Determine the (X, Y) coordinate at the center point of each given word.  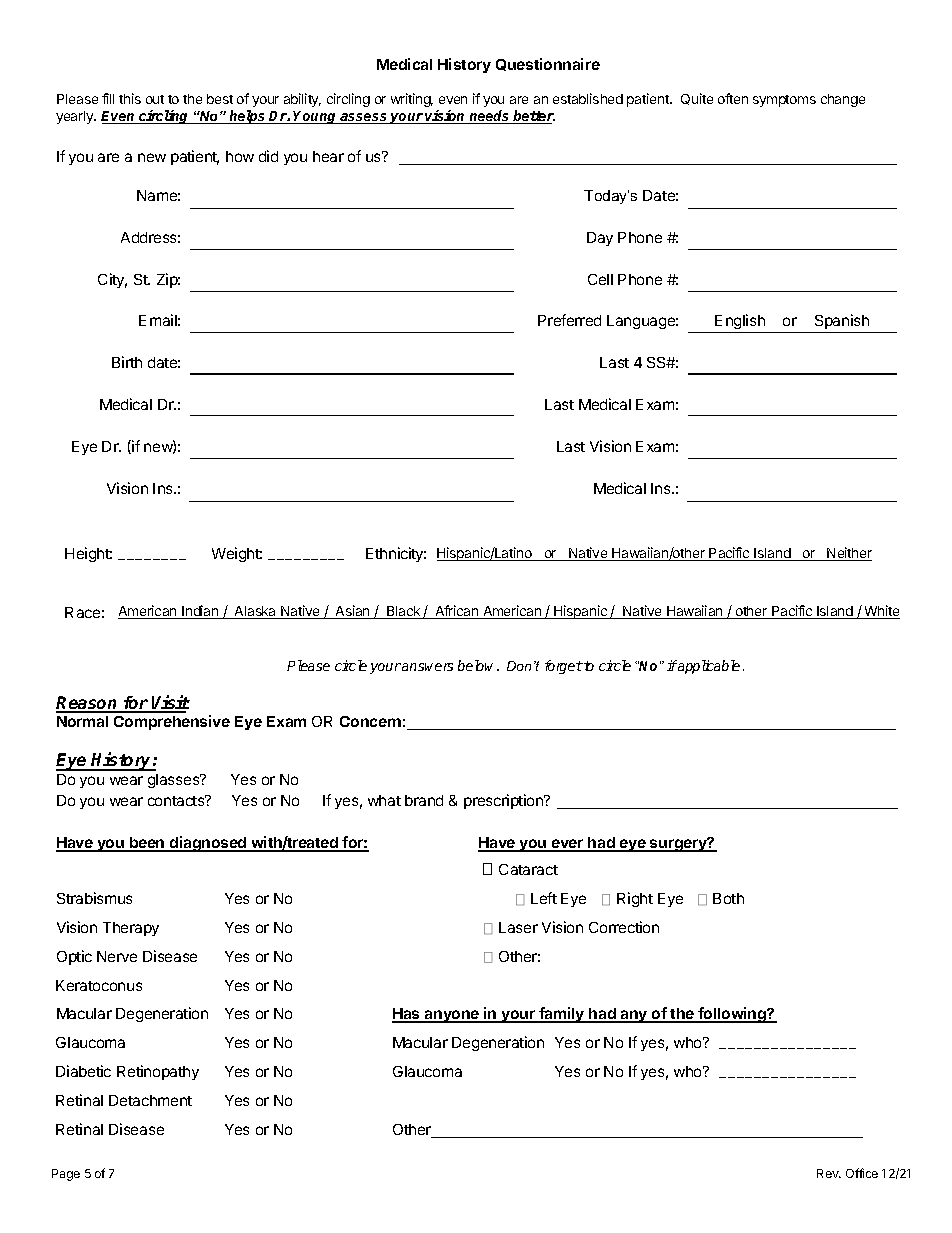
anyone (452, 1016)
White (881, 612)
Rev (829, 1173)
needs (489, 117)
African (457, 612)
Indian (200, 612)
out (155, 99)
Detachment (150, 1100)
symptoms (784, 101)
